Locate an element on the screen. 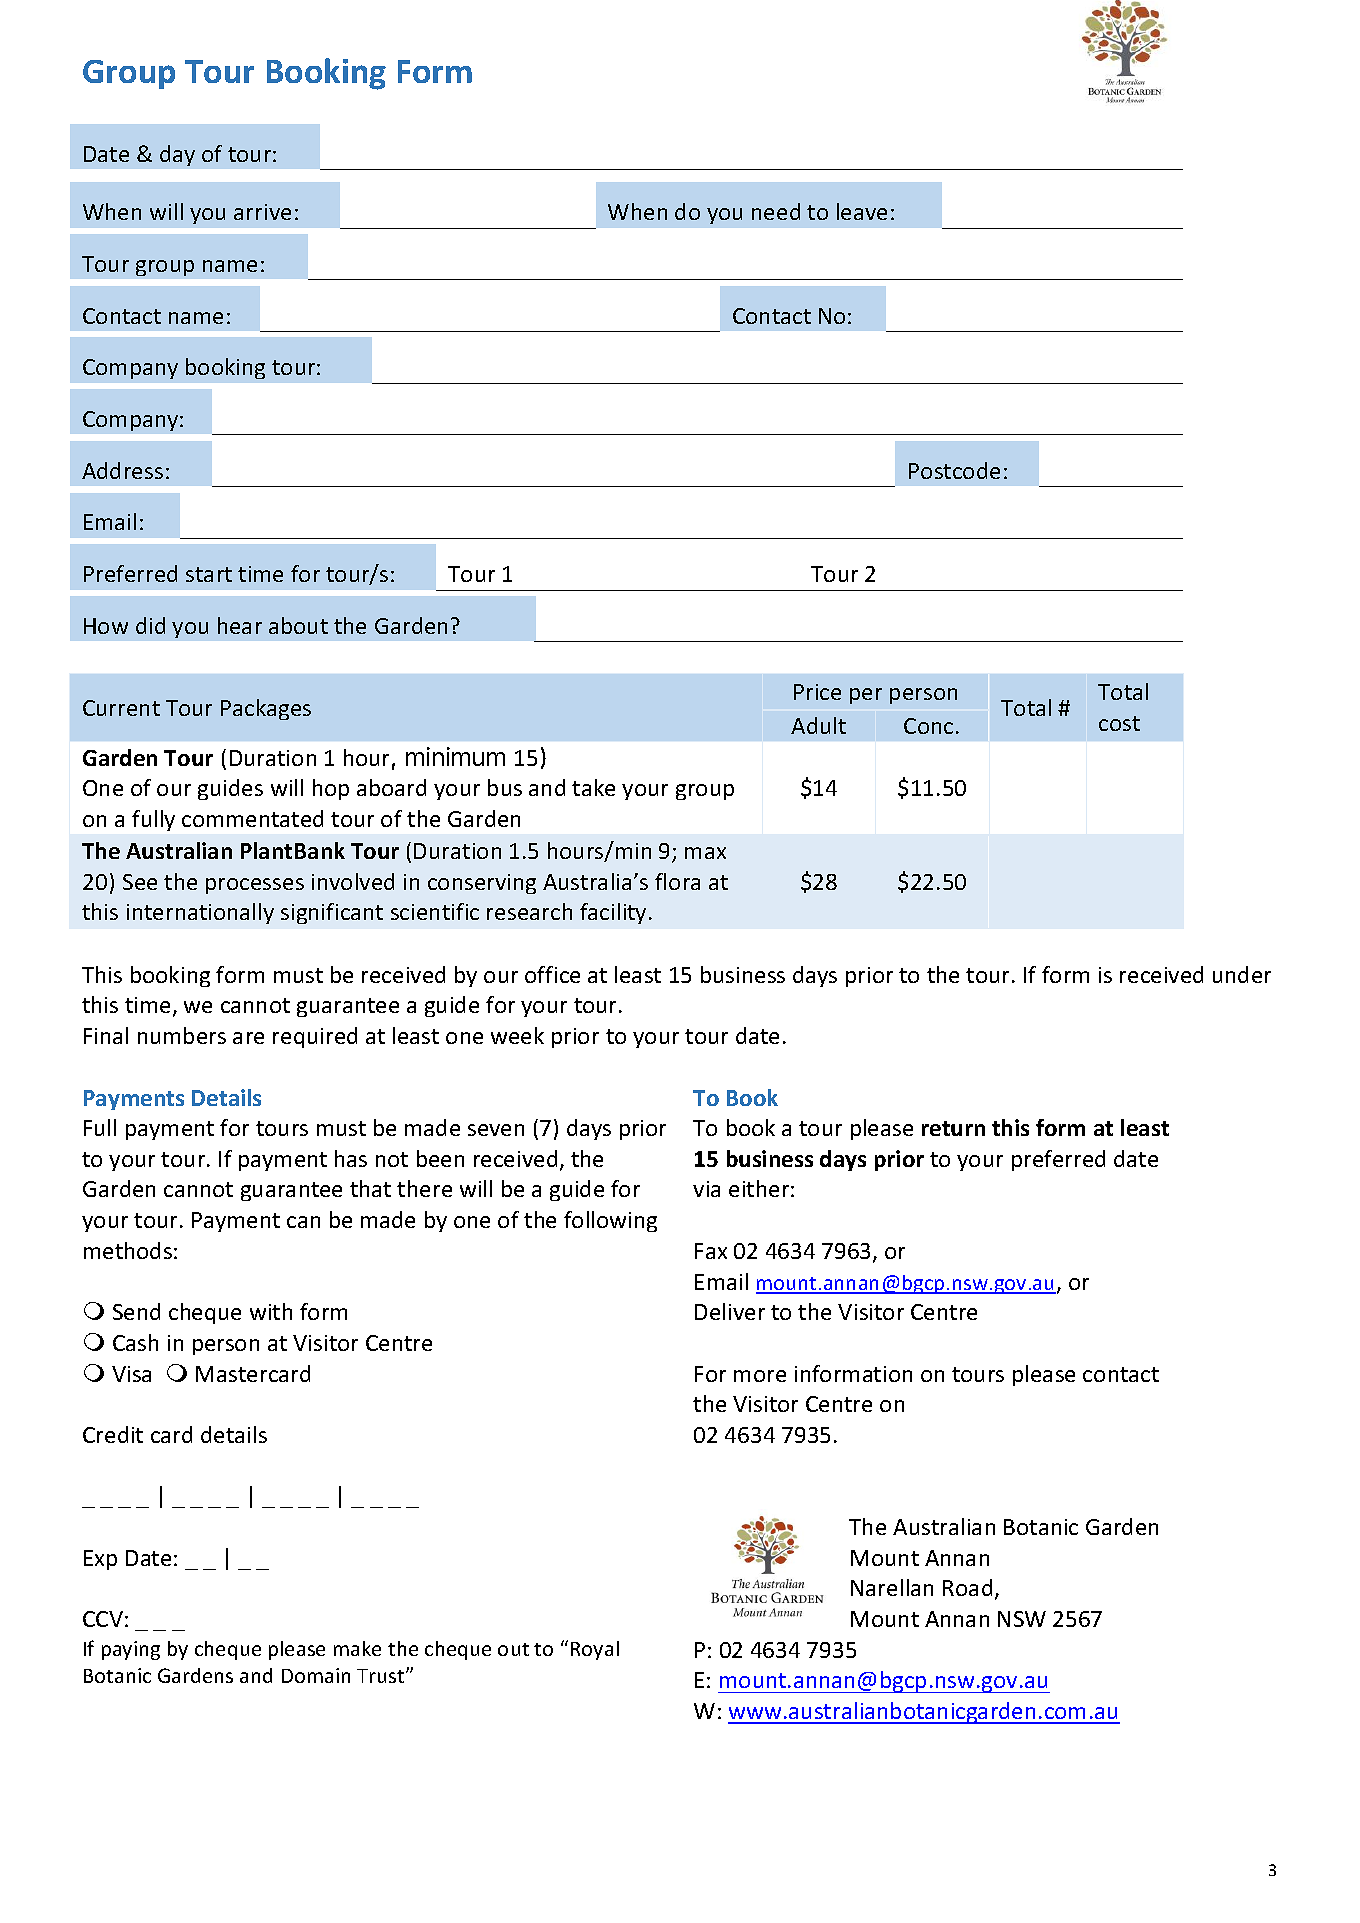  with is located at coordinates (271, 1311).
